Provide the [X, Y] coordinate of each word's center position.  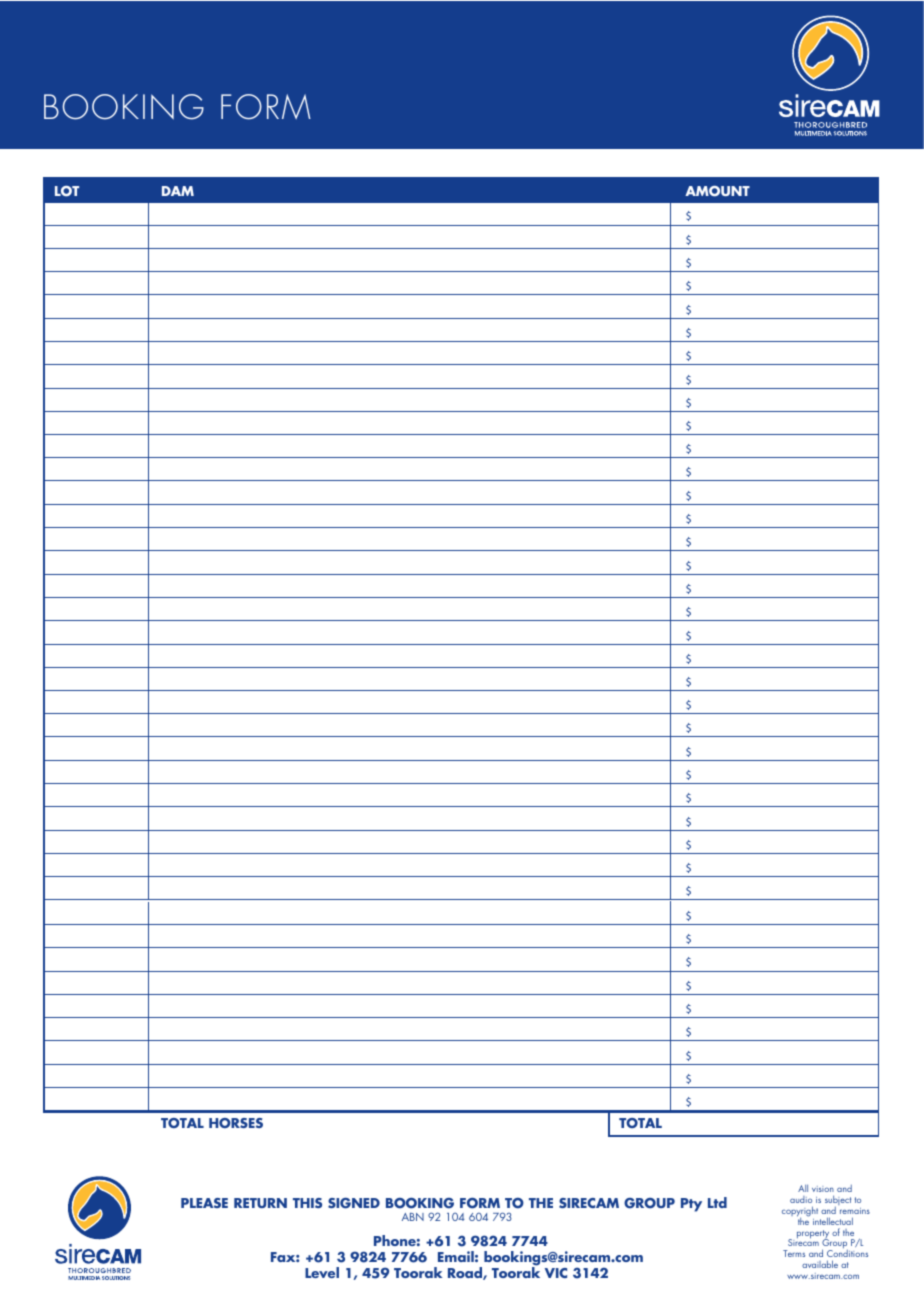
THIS [307, 1203]
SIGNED [354, 1203]
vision [823, 1191]
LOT [67, 191]
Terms [794, 1253]
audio [801, 1199]
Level [322, 1272]
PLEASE [204, 1203]
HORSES [236, 1123]
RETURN [260, 1203]
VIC [556, 1273]
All [803, 1188]
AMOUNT [717, 191]
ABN [413, 1217]
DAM [178, 191]
